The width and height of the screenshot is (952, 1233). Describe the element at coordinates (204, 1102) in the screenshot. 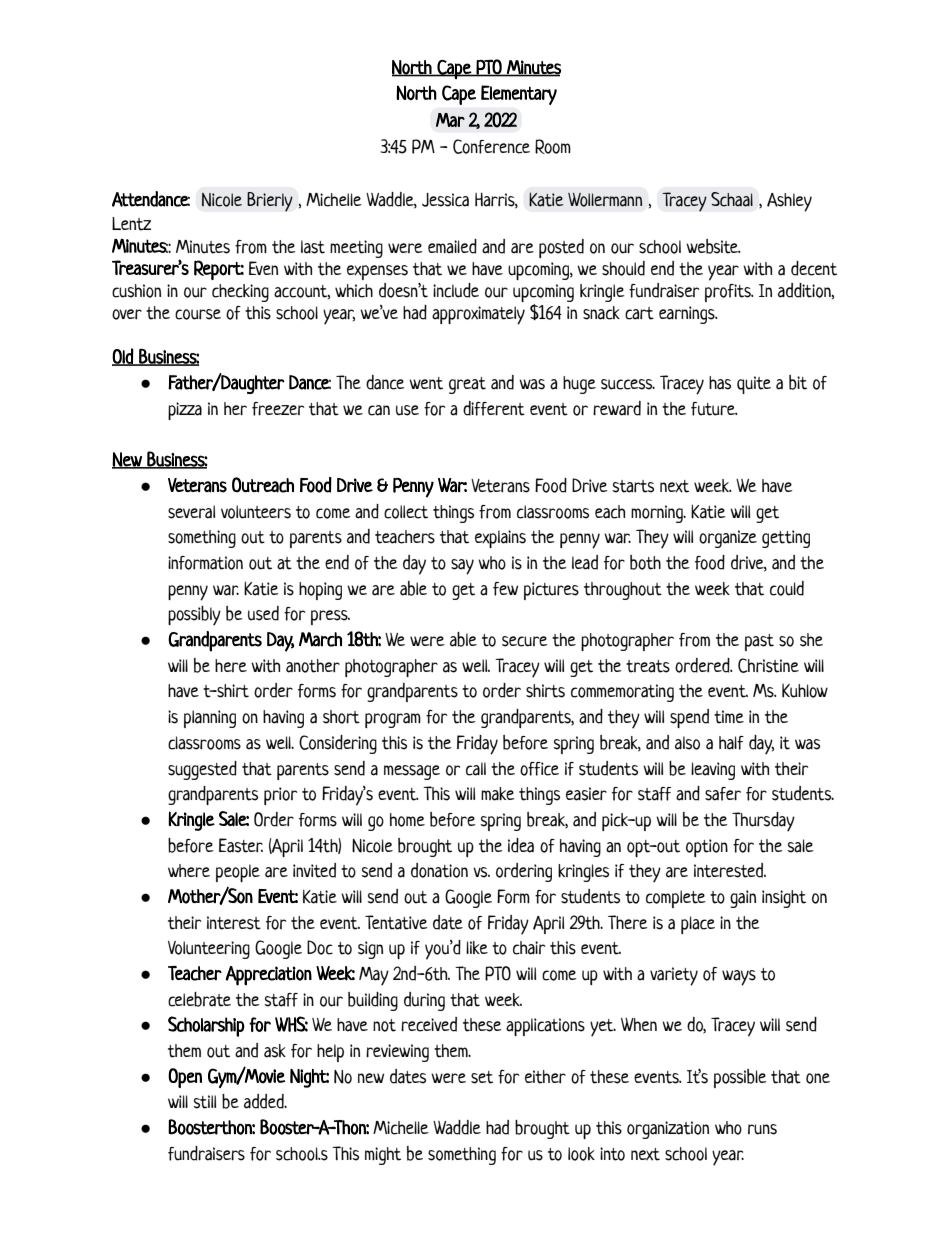

I see `still` at that location.
